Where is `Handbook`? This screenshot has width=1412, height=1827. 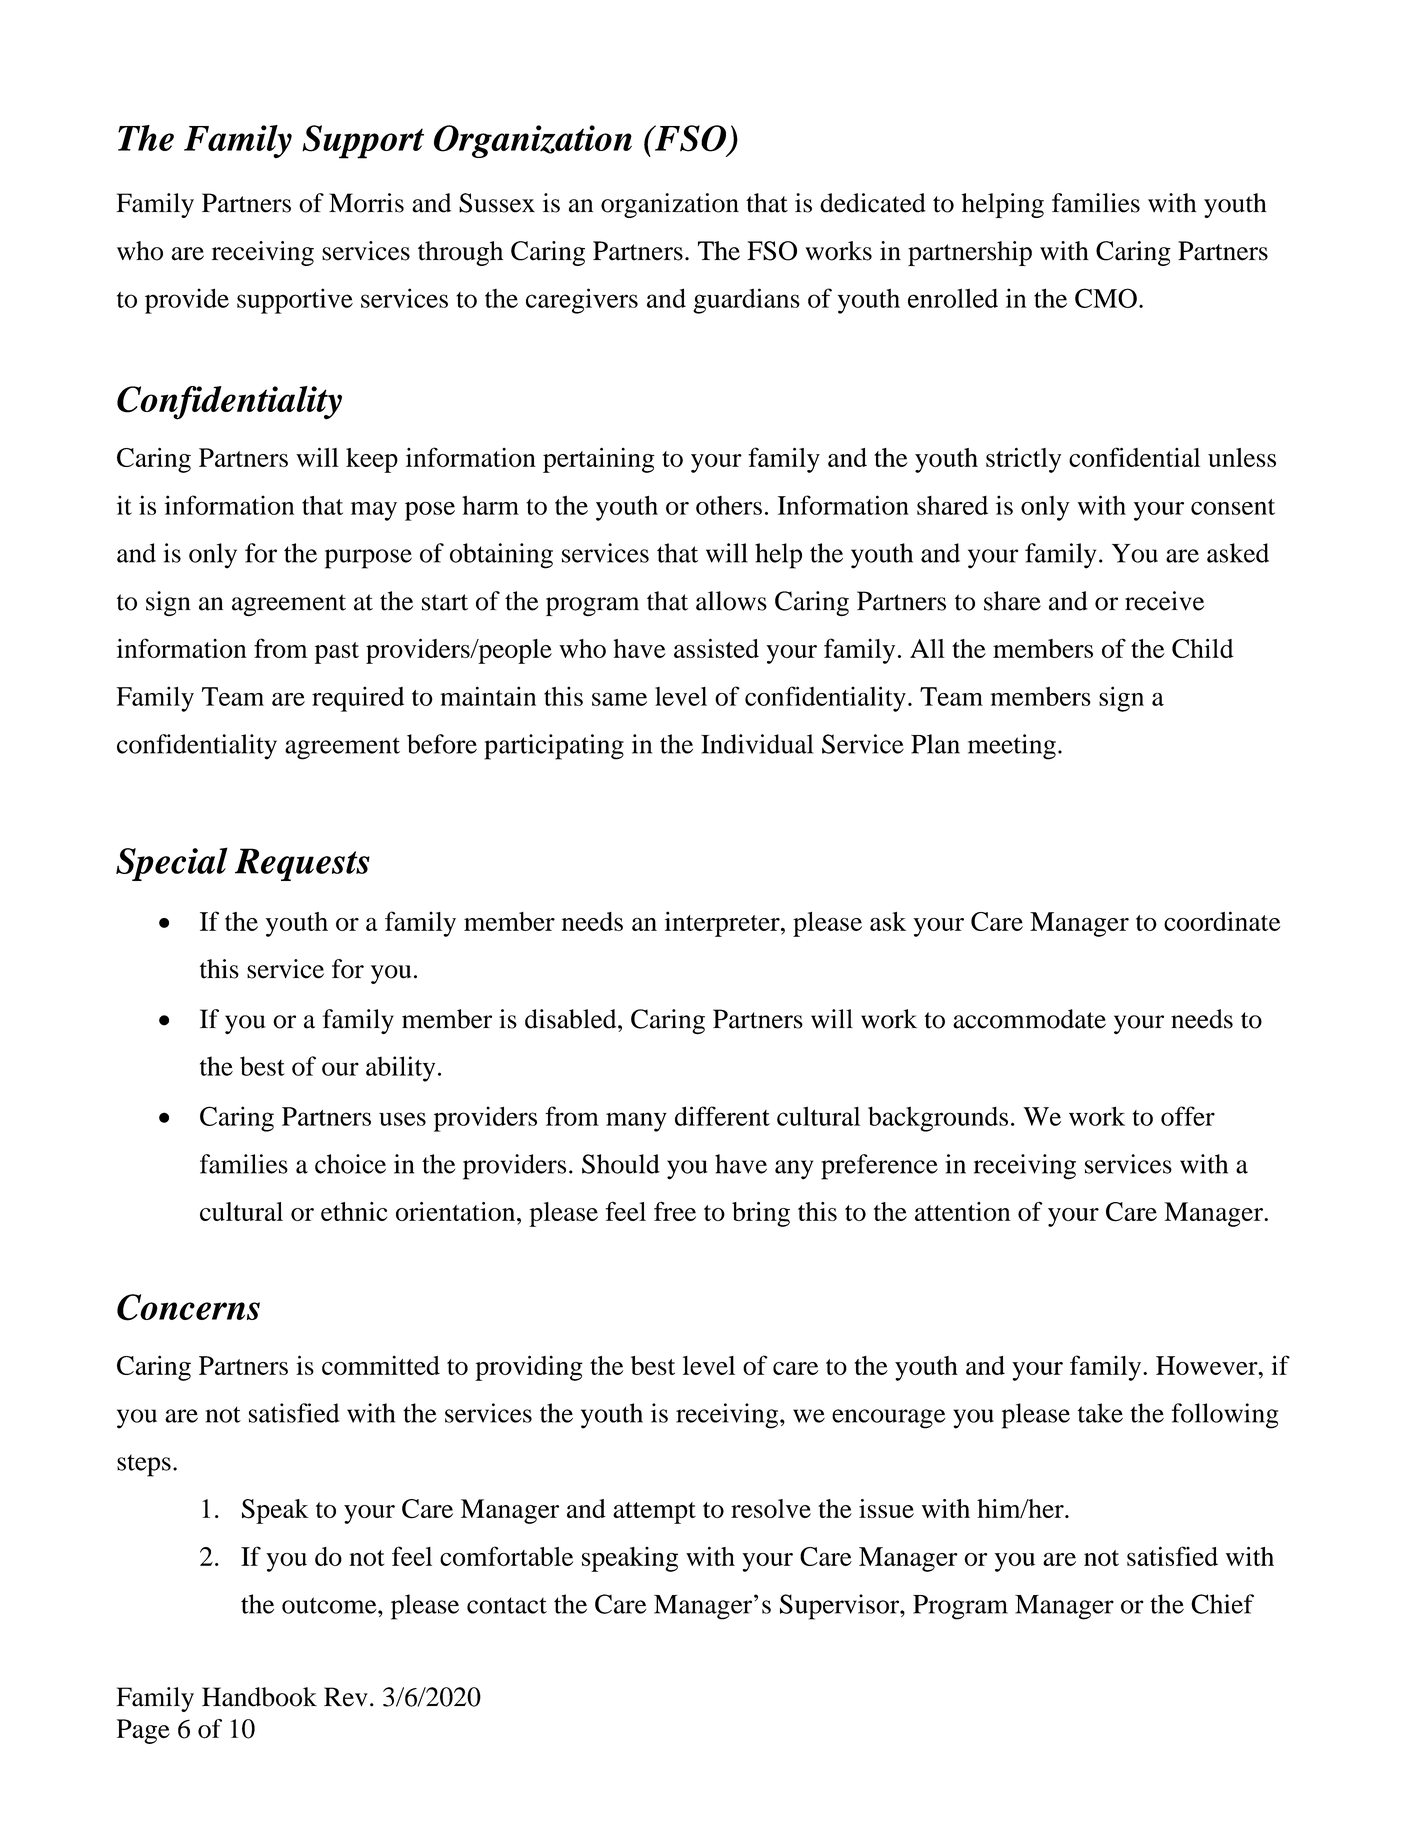
Handbook is located at coordinates (259, 1697).
